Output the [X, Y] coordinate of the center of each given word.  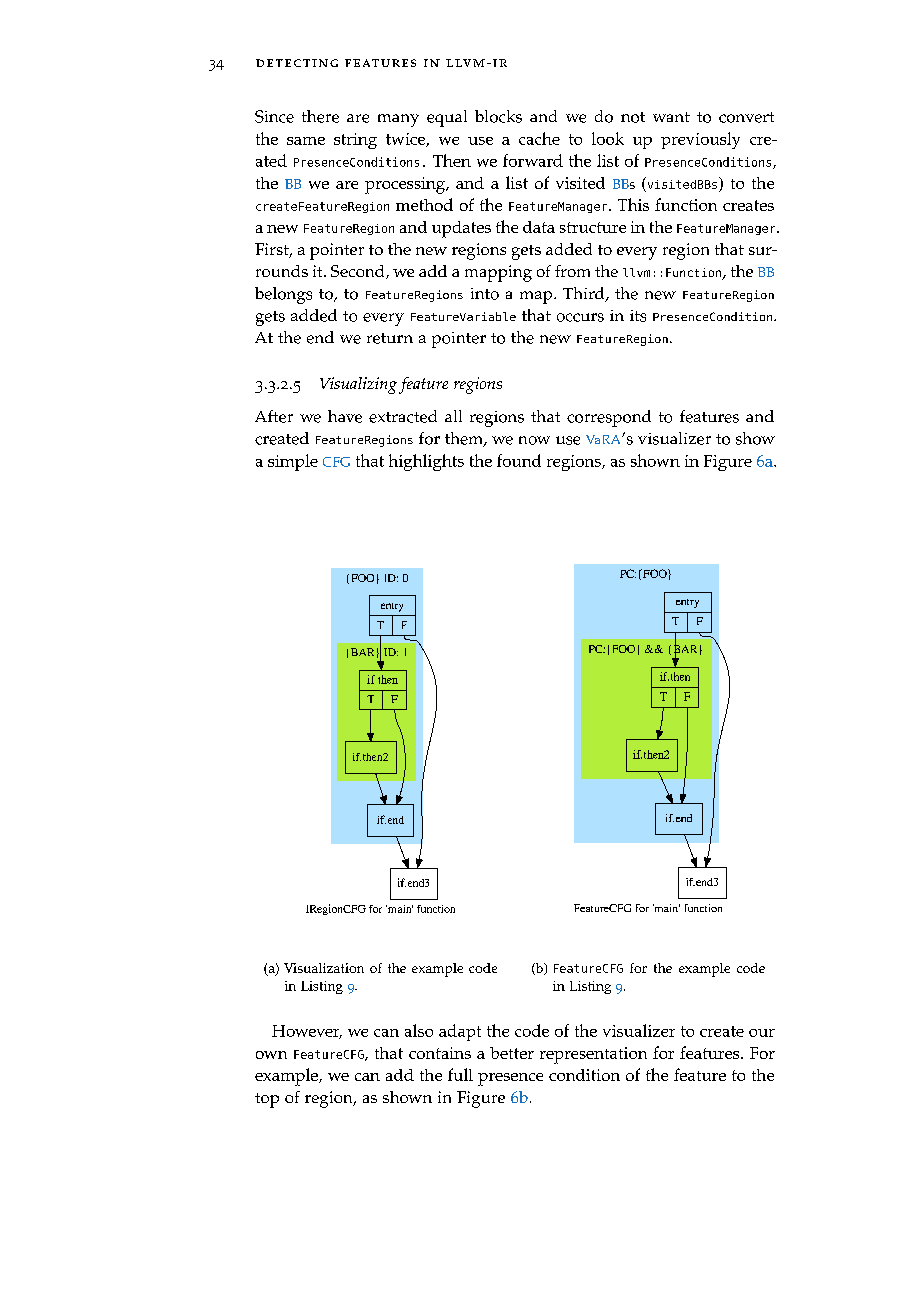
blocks [498, 116]
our [762, 1033]
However [307, 1032]
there [320, 116]
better [512, 1053]
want [671, 117]
